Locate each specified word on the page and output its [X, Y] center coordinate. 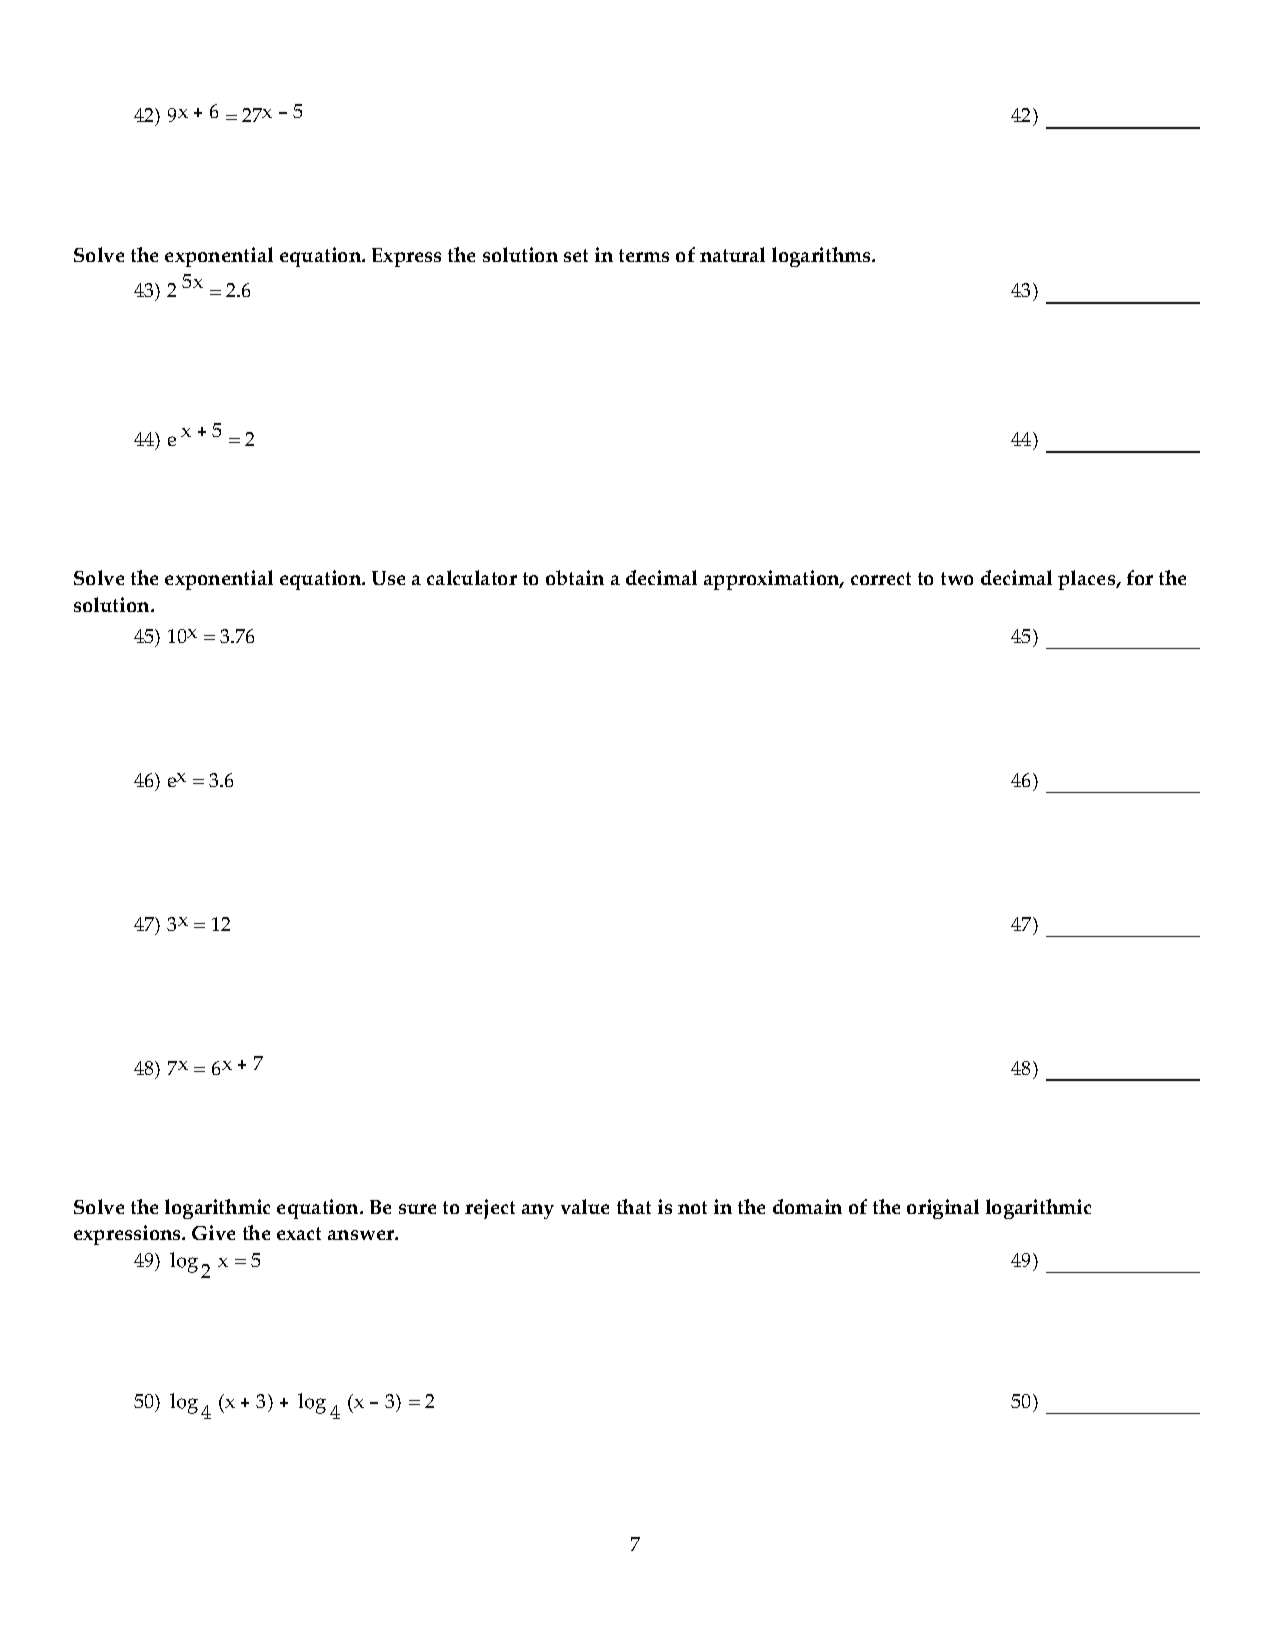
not [692, 1207]
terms [644, 255]
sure [417, 1209]
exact [299, 1233]
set [576, 255]
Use [388, 578]
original [943, 1209]
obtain [575, 577]
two [957, 578]
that [634, 1206]
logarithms [823, 257]
